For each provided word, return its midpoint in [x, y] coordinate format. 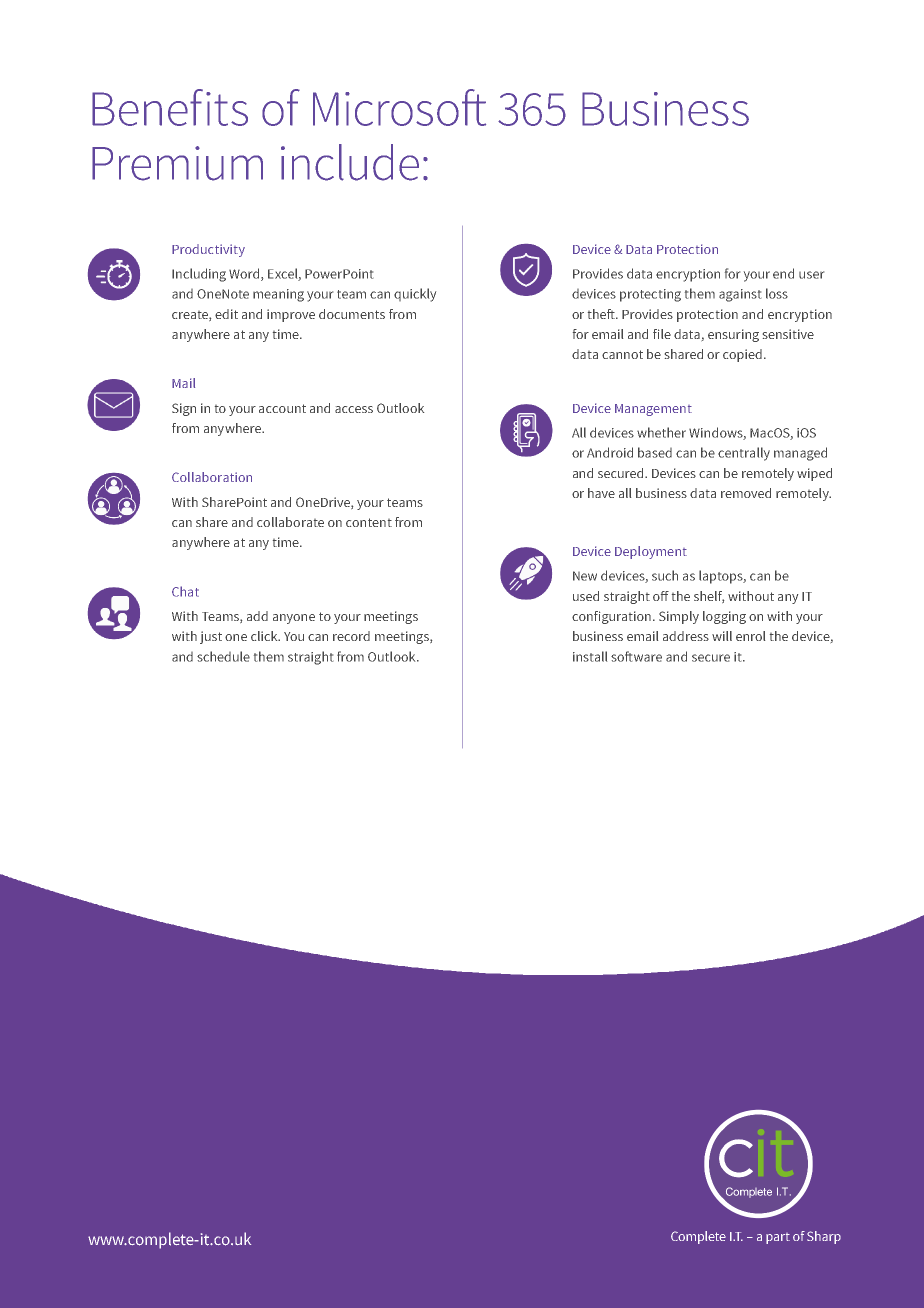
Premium [177, 163]
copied [742, 355]
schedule [223, 656]
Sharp [824, 1237]
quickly [415, 295]
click [265, 636]
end [783, 273]
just [211, 637]
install [590, 656]
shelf [709, 597]
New [585, 576]
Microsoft [399, 107]
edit [226, 314]
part [778, 1238]
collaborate [290, 522]
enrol [750, 636]
